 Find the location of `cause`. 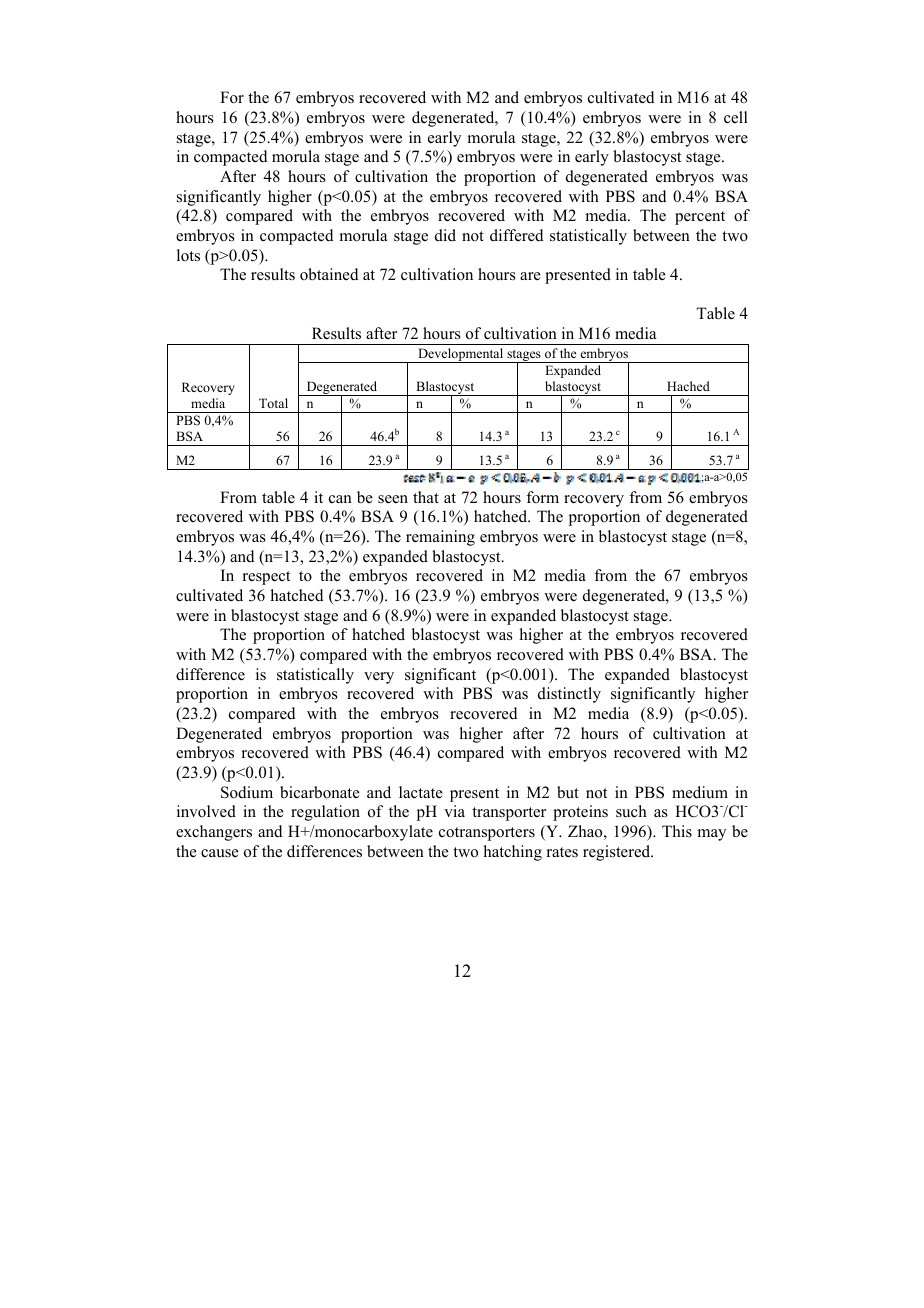

cause is located at coordinates (220, 853).
